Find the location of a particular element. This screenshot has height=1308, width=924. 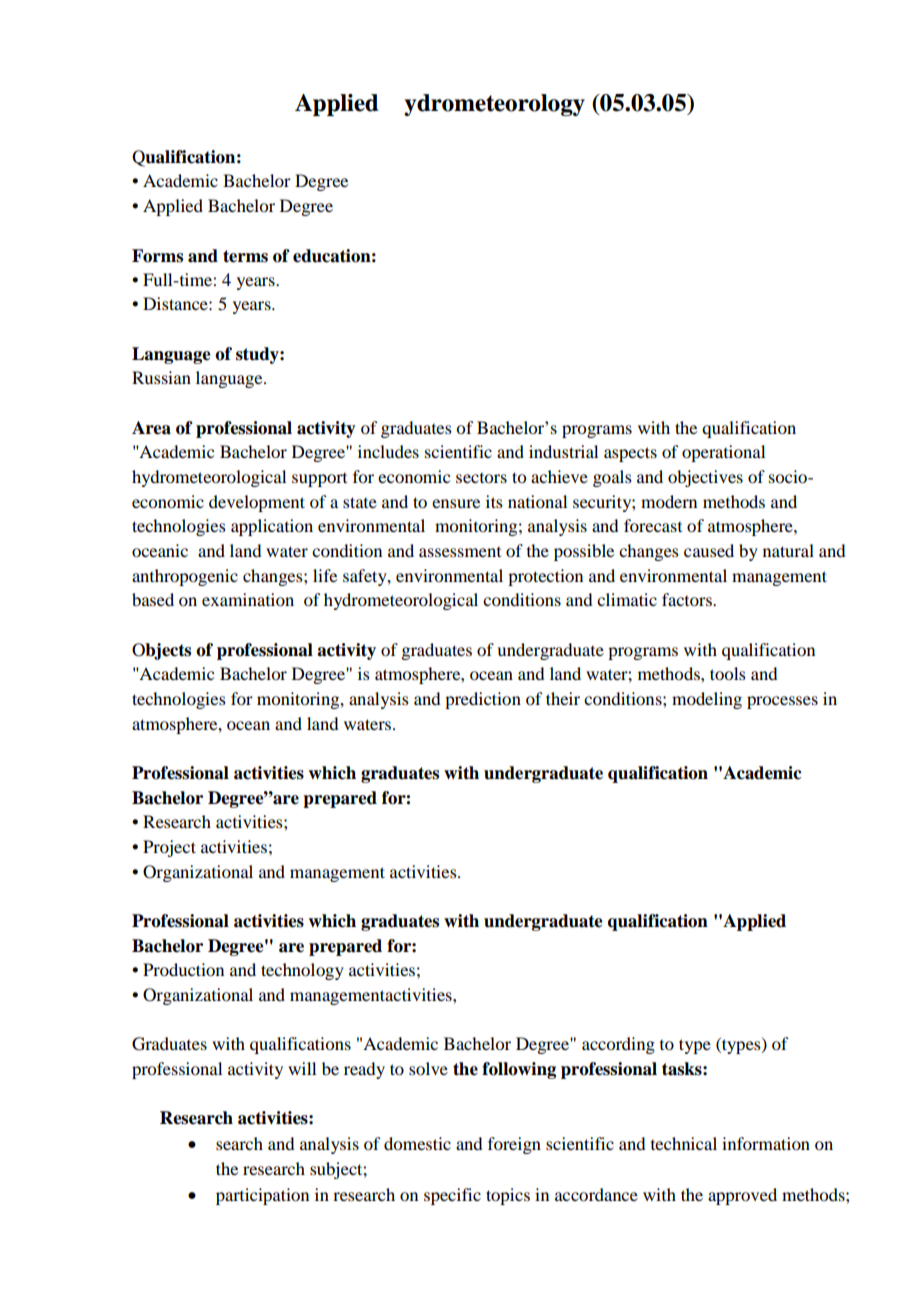

technology is located at coordinates (302, 971).
